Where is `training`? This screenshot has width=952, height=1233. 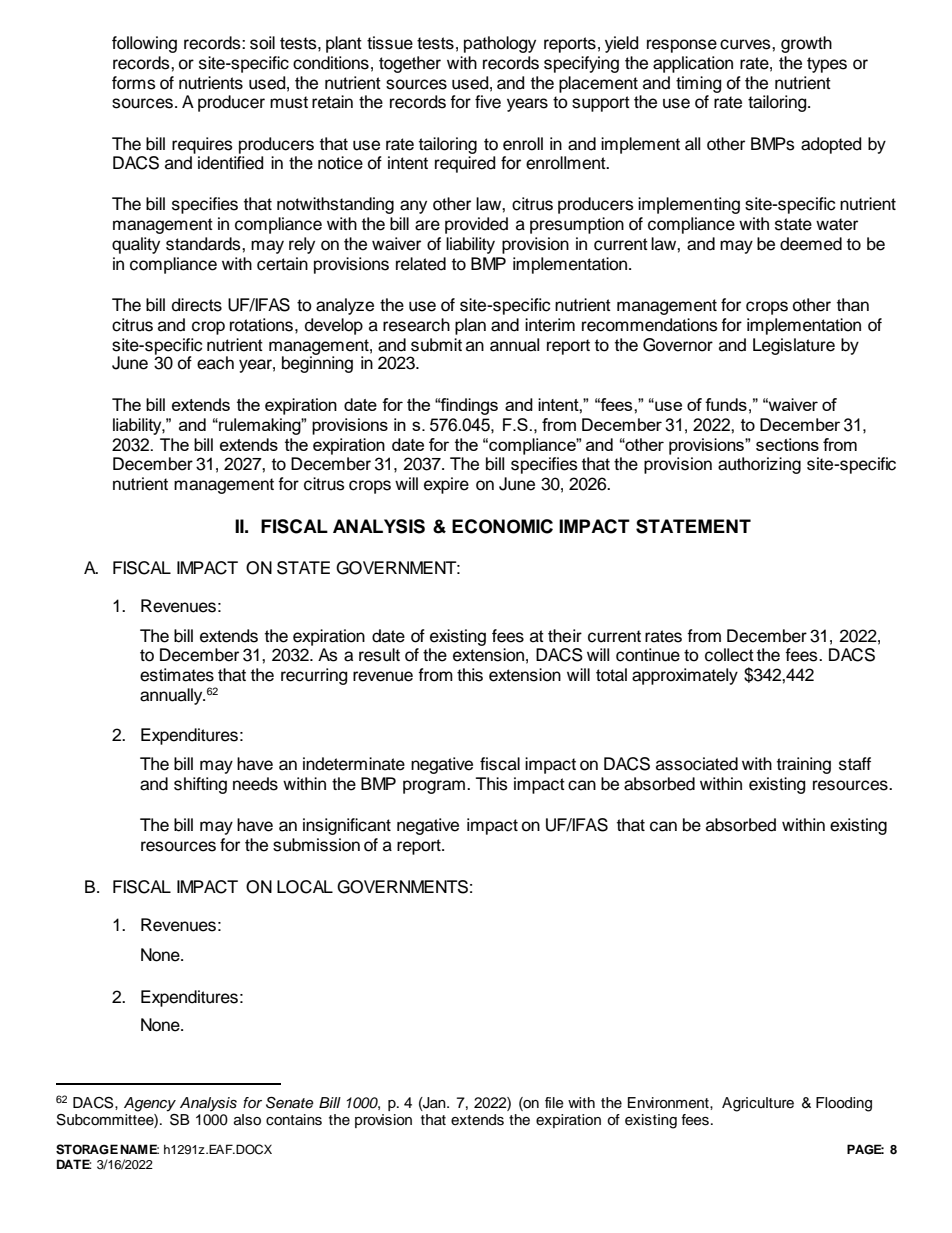
training is located at coordinates (804, 765).
